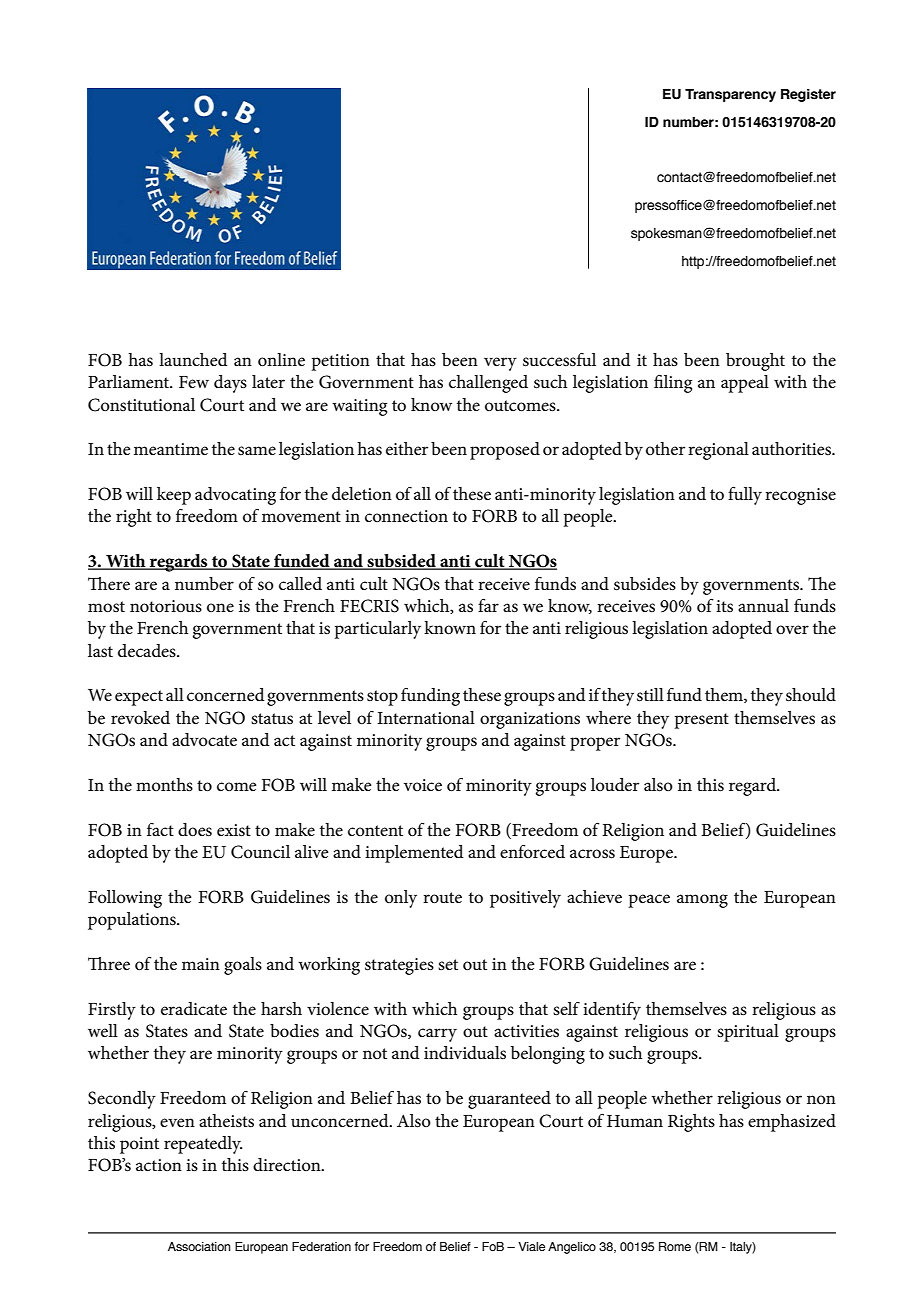 This screenshot has width=924, height=1308. What do you see at coordinates (195, 830) in the screenshot?
I see `does` at bounding box center [195, 830].
